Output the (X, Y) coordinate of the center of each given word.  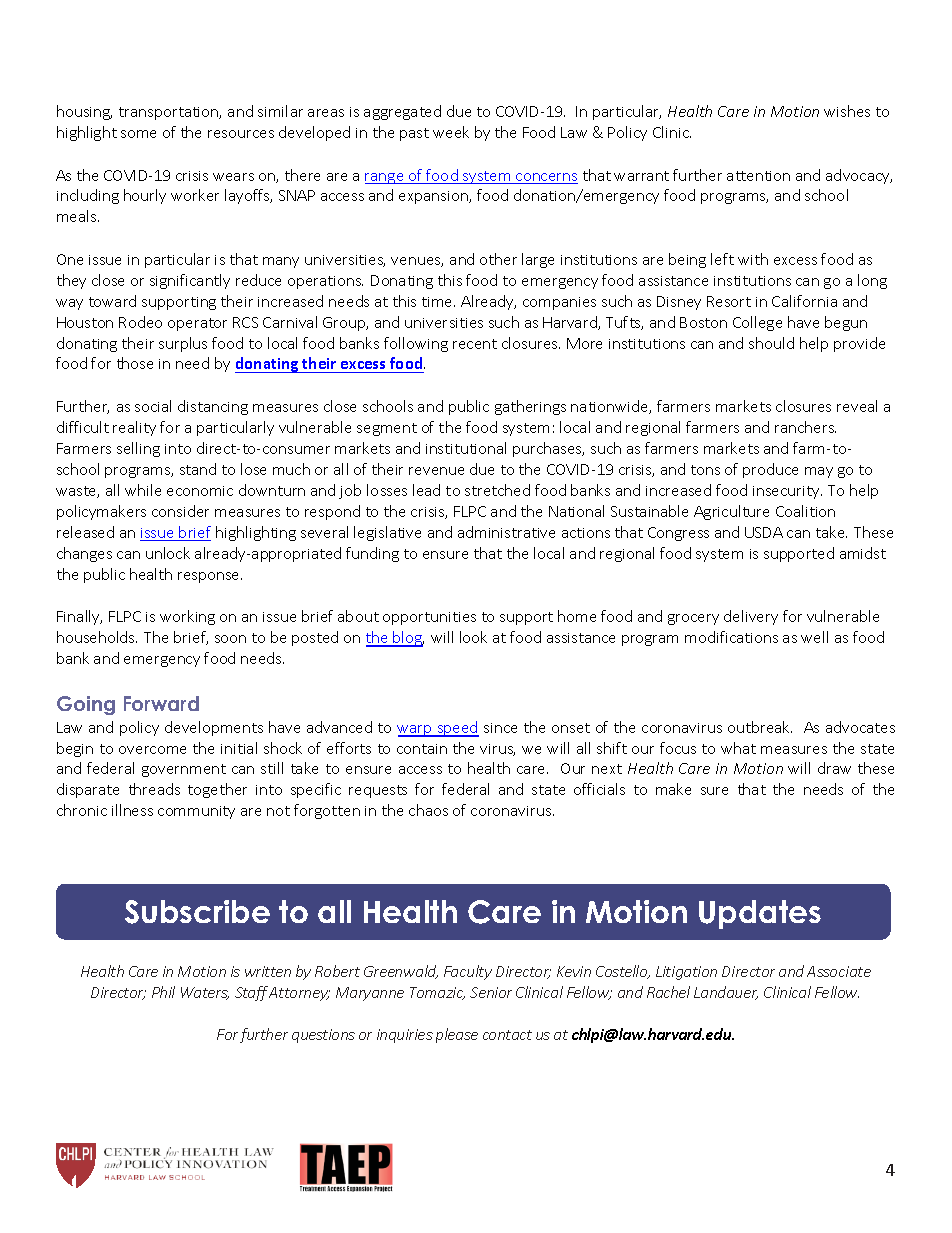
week (451, 132)
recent (475, 344)
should (771, 343)
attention (758, 176)
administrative (506, 532)
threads (154, 789)
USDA (764, 532)
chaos (428, 810)
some (138, 134)
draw (834, 768)
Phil (163, 992)
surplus (183, 344)
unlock (168, 553)
